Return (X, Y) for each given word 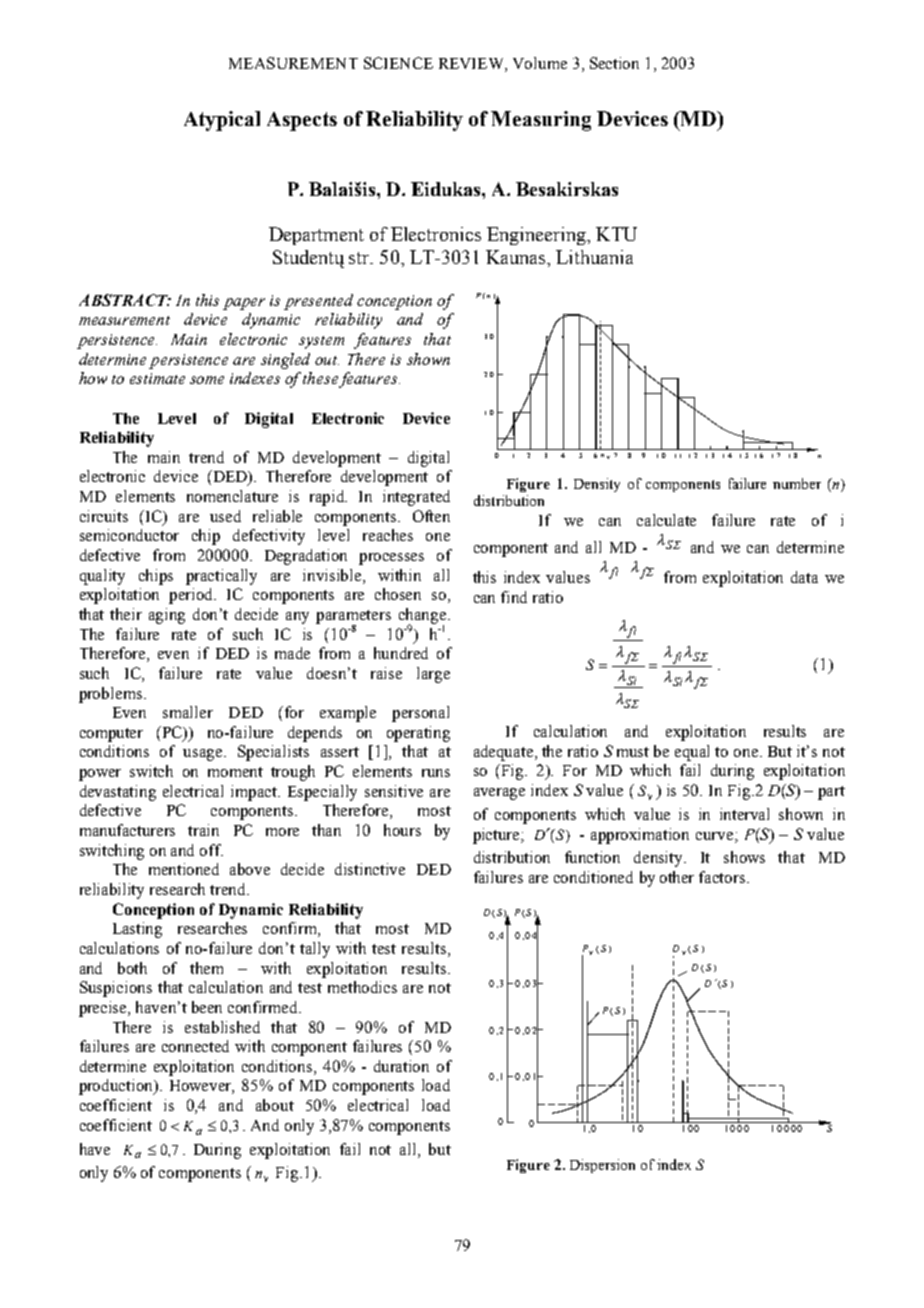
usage (204, 755)
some (207, 380)
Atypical (222, 121)
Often (431, 516)
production (117, 1087)
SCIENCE (398, 63)
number (797, 483)
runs (436, 773)
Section (614, 63)
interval (744, 814)
